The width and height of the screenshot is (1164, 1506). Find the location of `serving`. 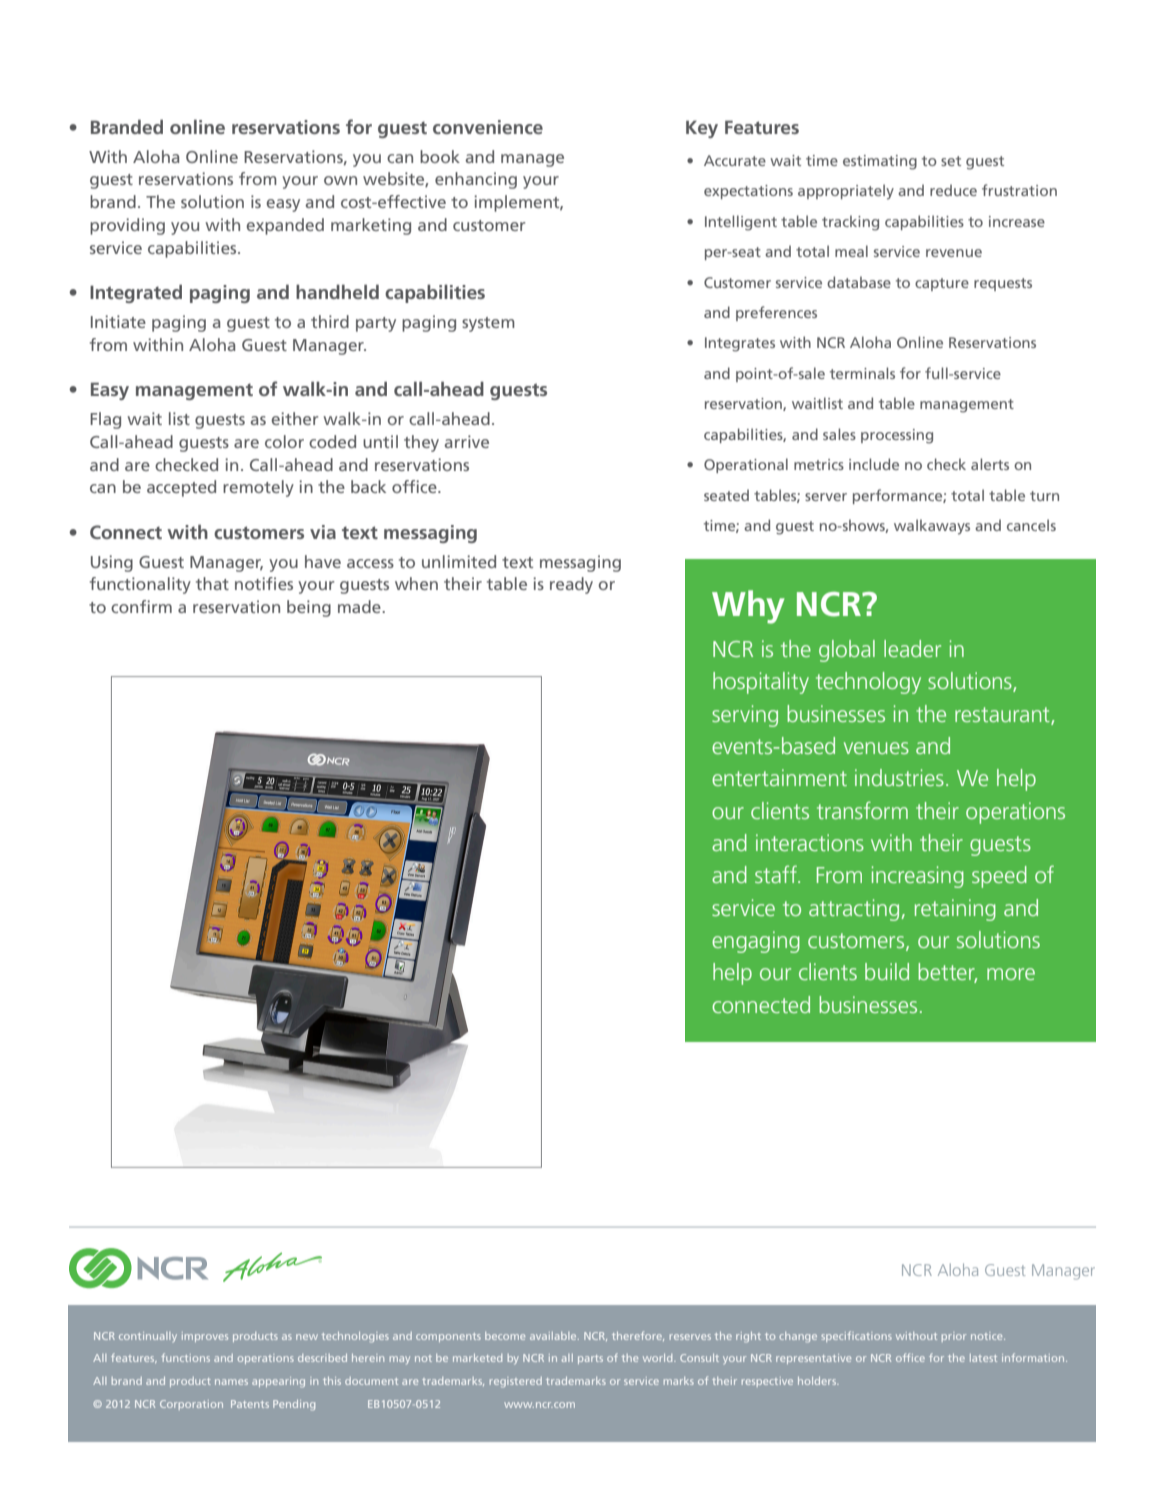

serving is located at coordinates (745, 716).
